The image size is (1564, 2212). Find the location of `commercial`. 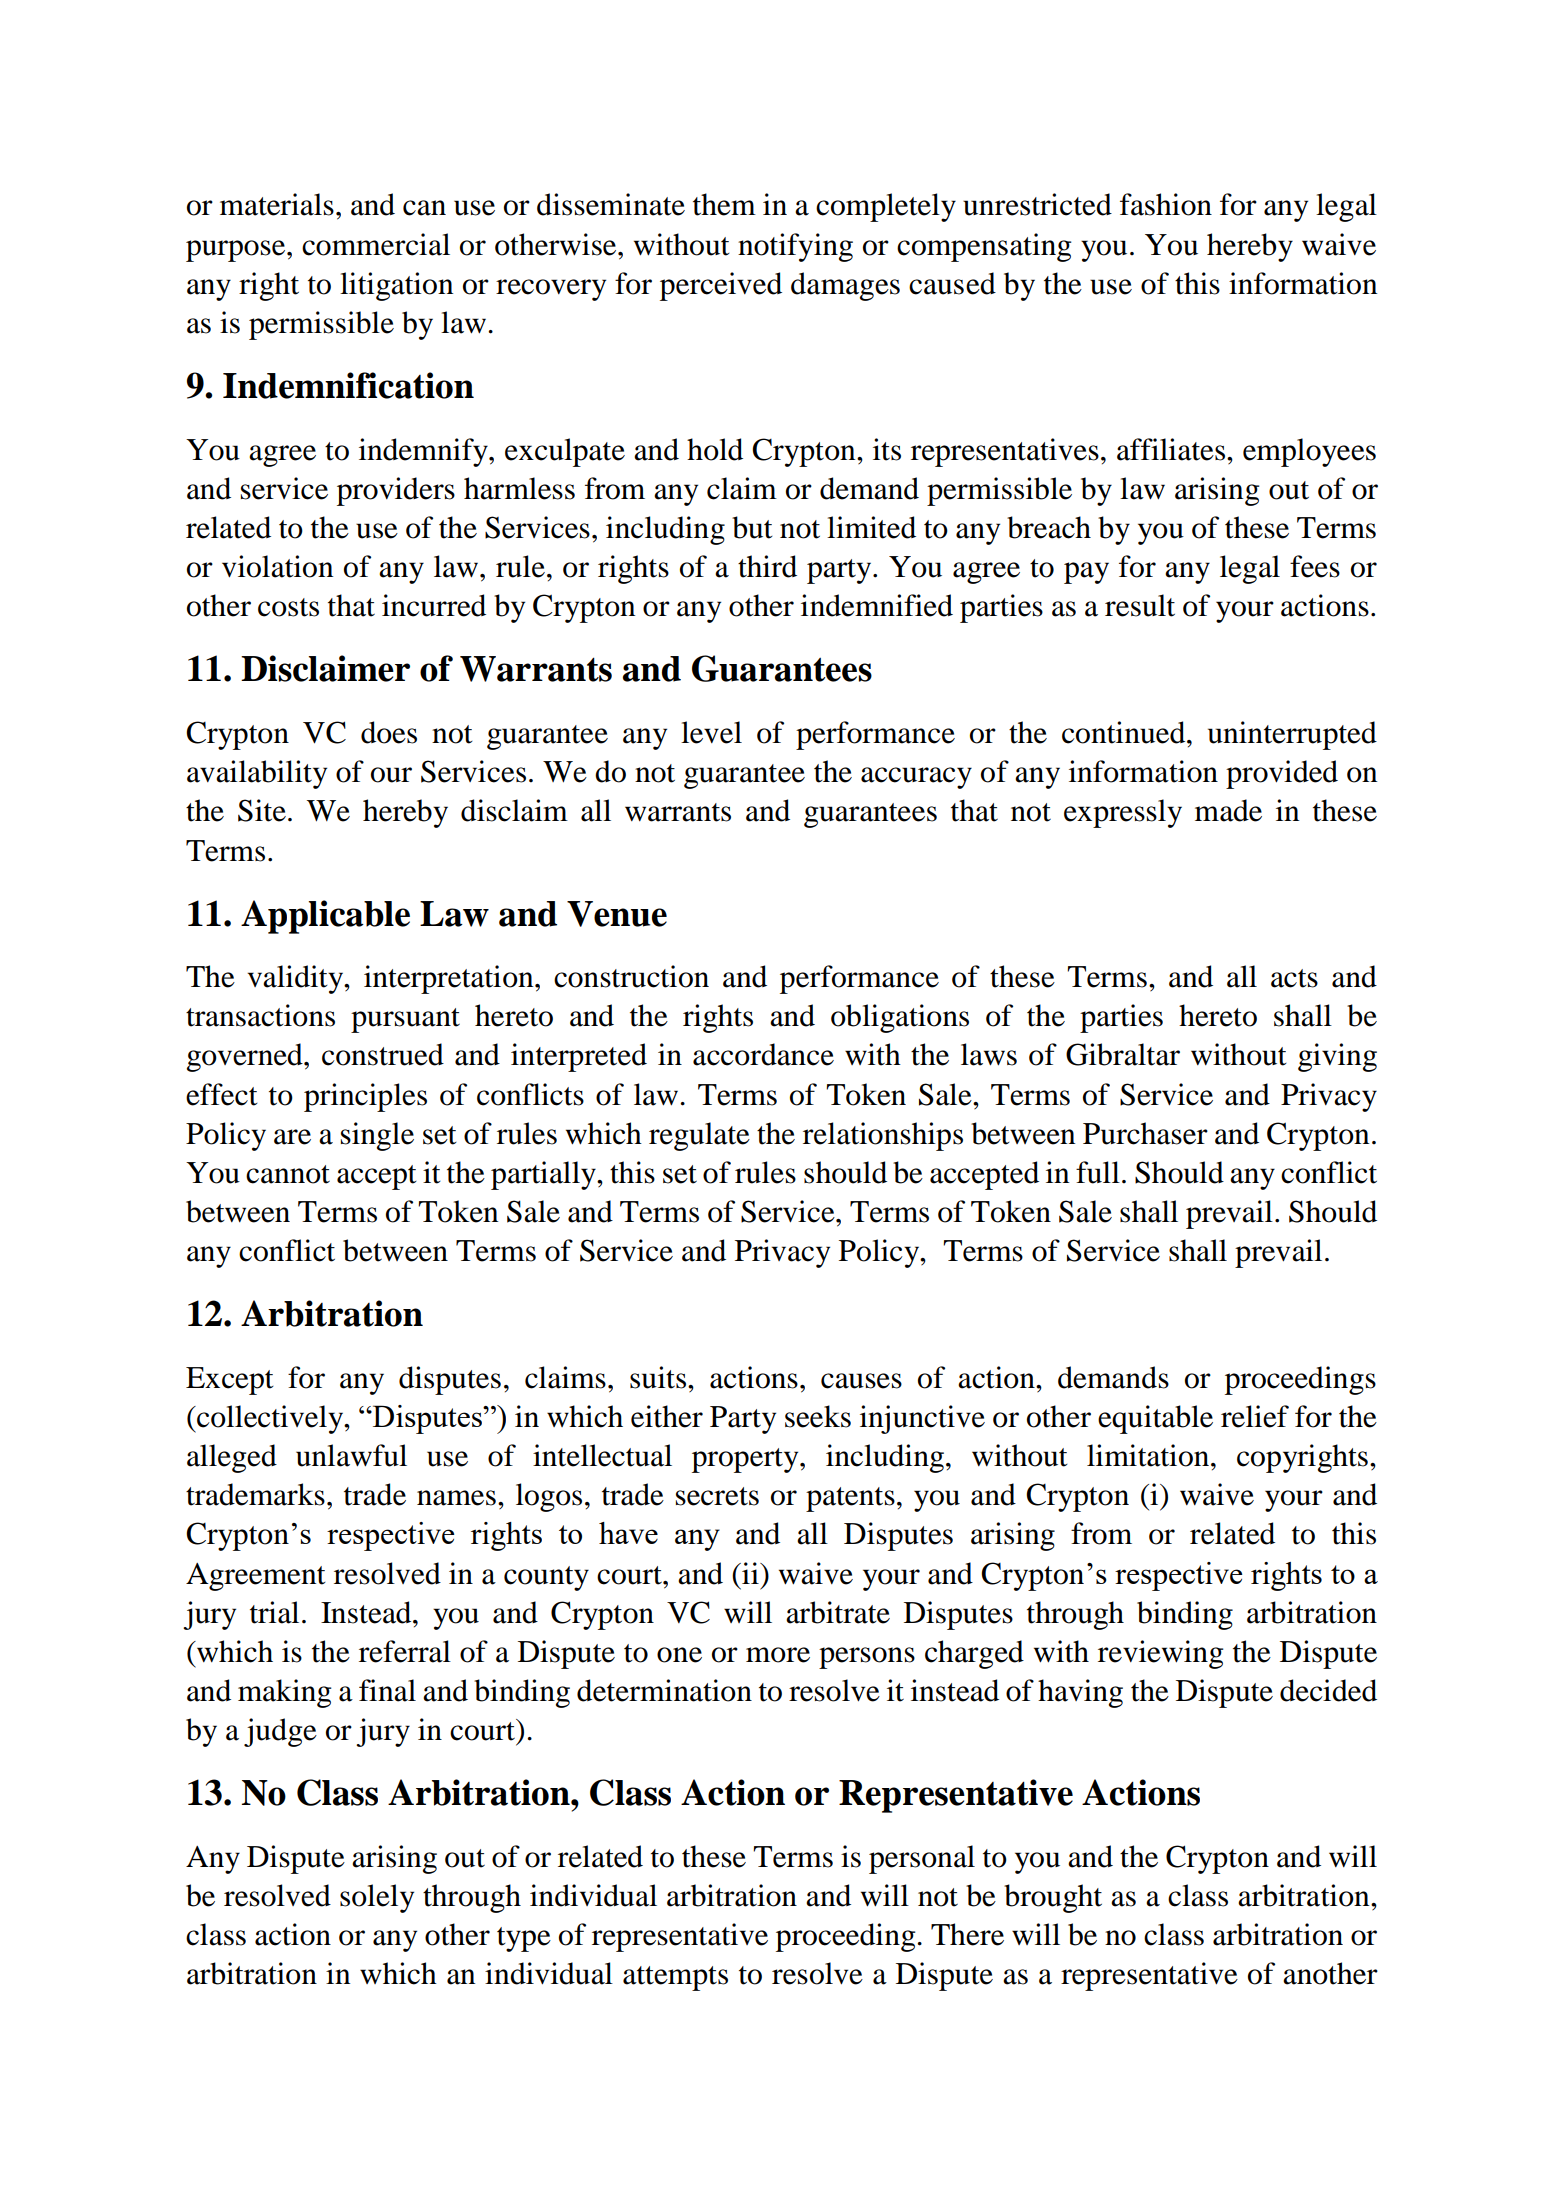

commercial is located at coordinates (376, 244).
